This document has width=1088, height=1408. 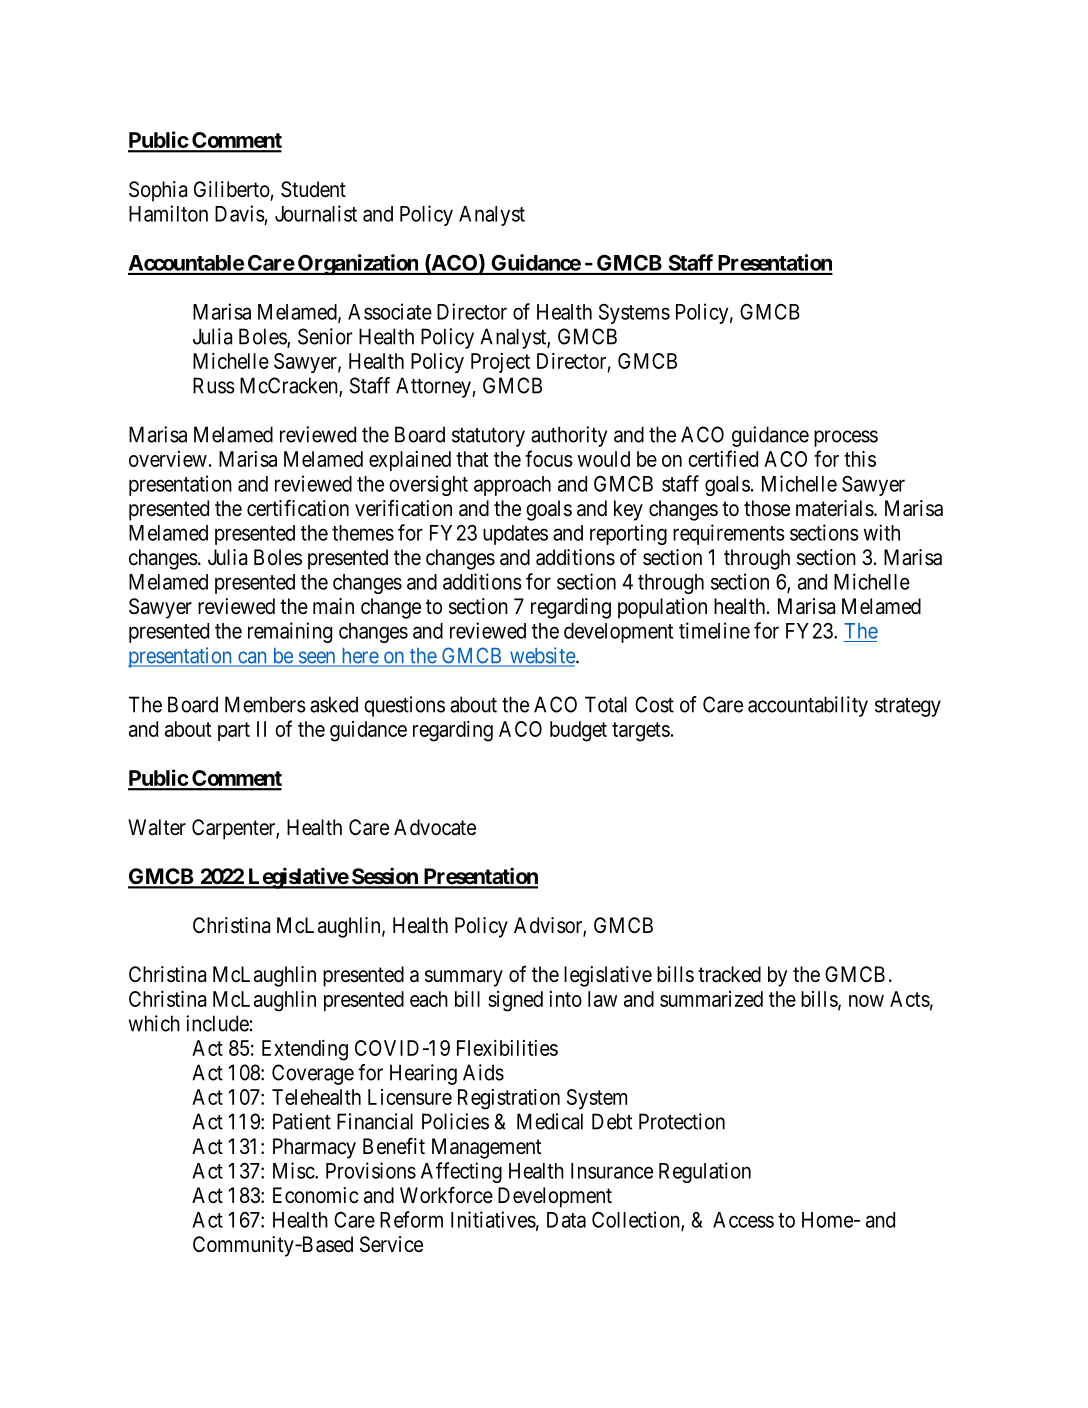 What do you see at coordinates (357, 264) in the document?
I see `Organization` at bounding box center [357, 264].
